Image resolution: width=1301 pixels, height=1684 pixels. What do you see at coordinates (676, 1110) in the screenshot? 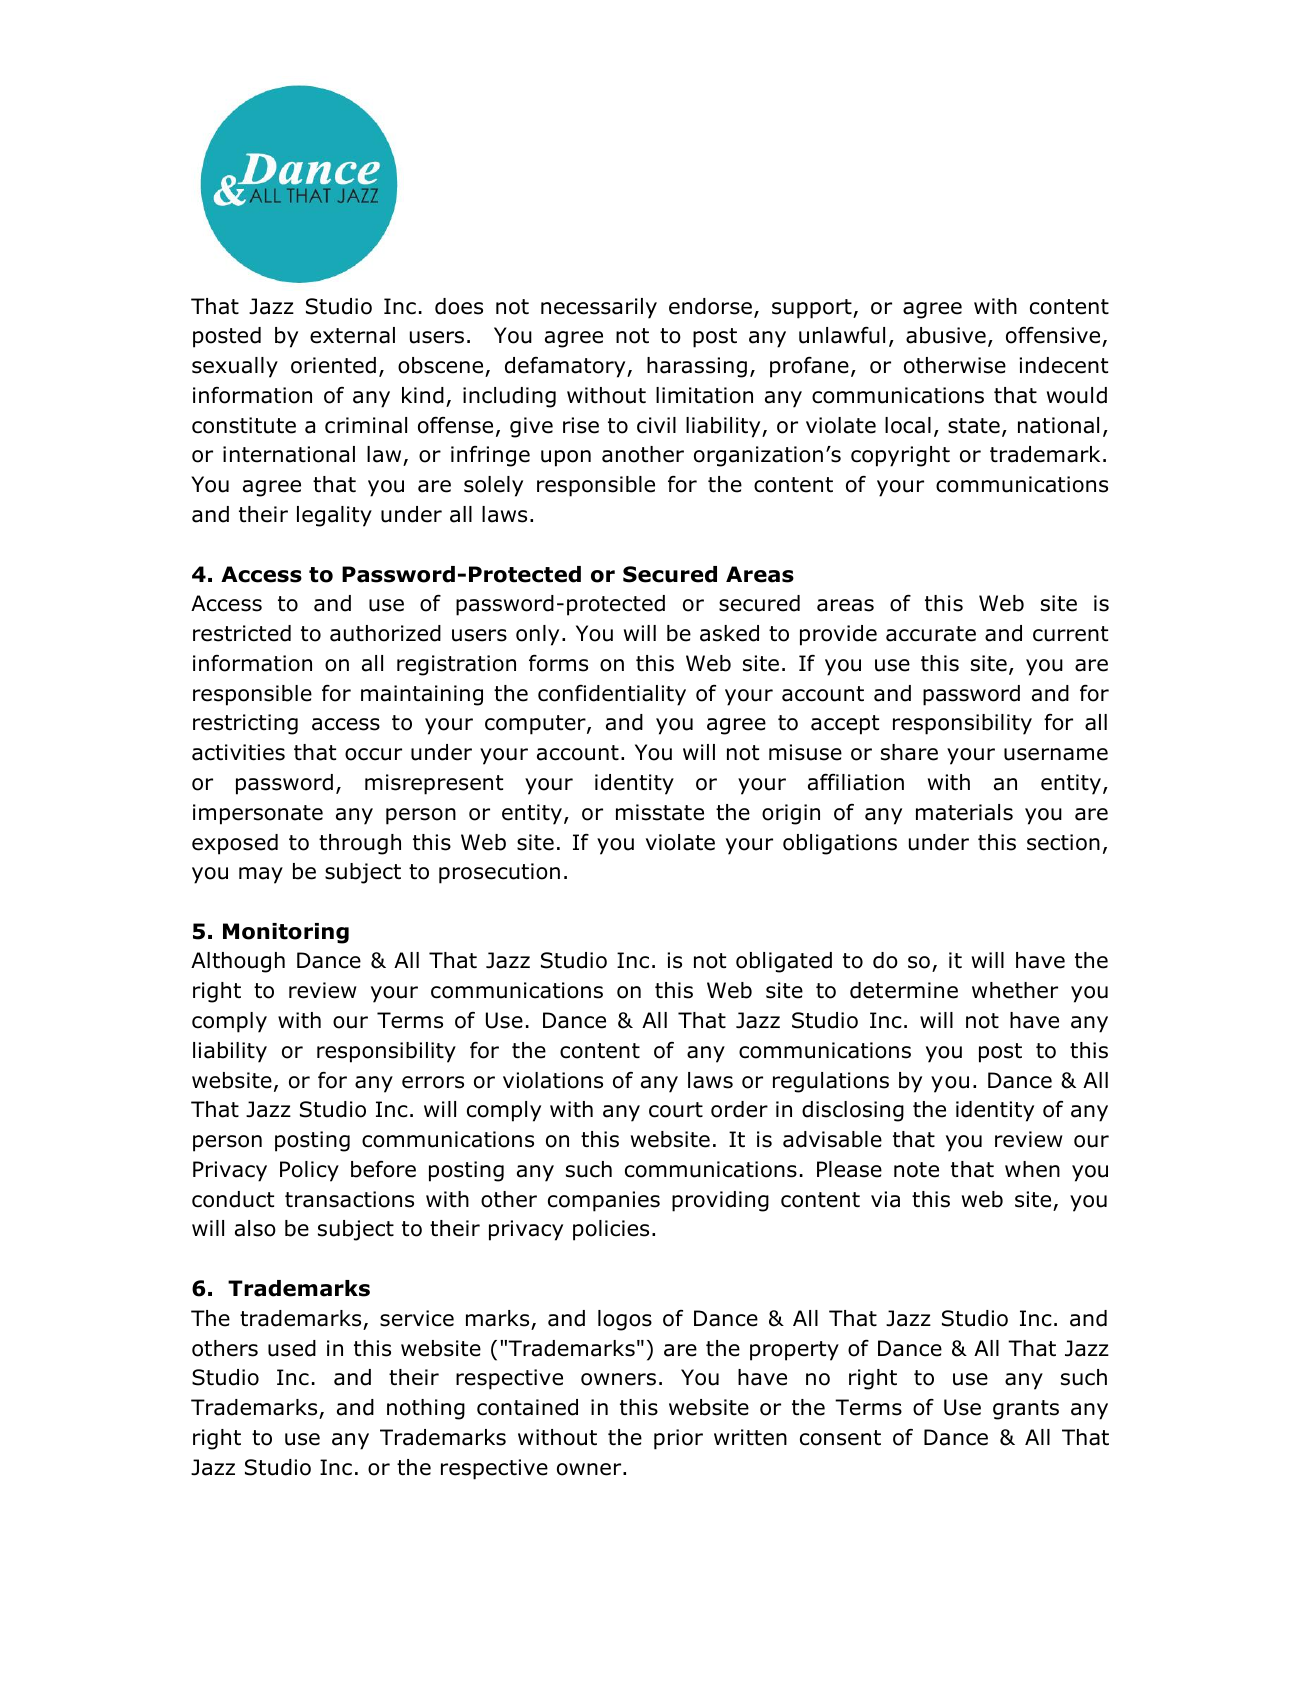
I see `court` at bounding box center [676, 1110].
